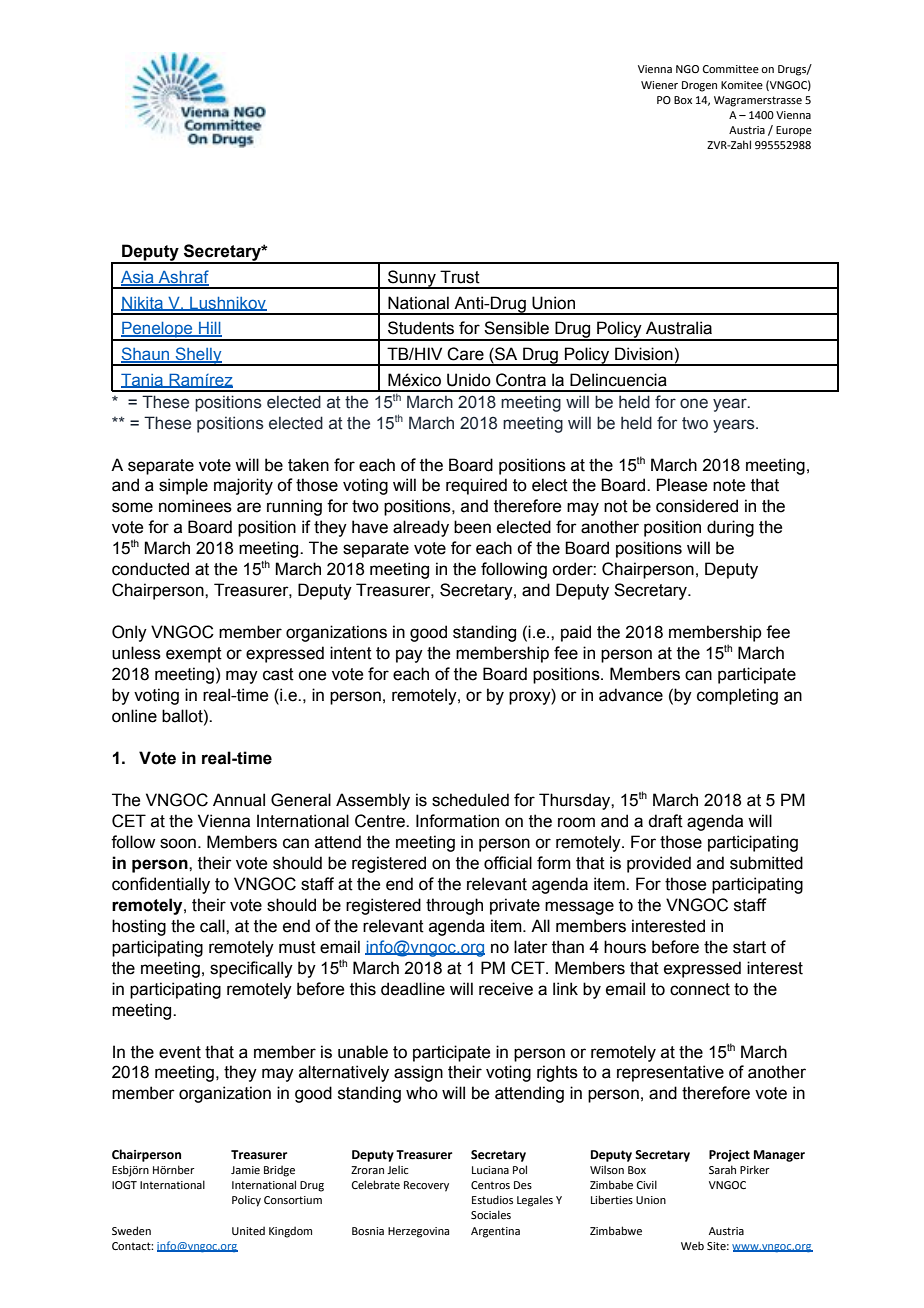  Describe the element at coordinates (460, 277) in the screenshot. I see `Trust` at that location.
